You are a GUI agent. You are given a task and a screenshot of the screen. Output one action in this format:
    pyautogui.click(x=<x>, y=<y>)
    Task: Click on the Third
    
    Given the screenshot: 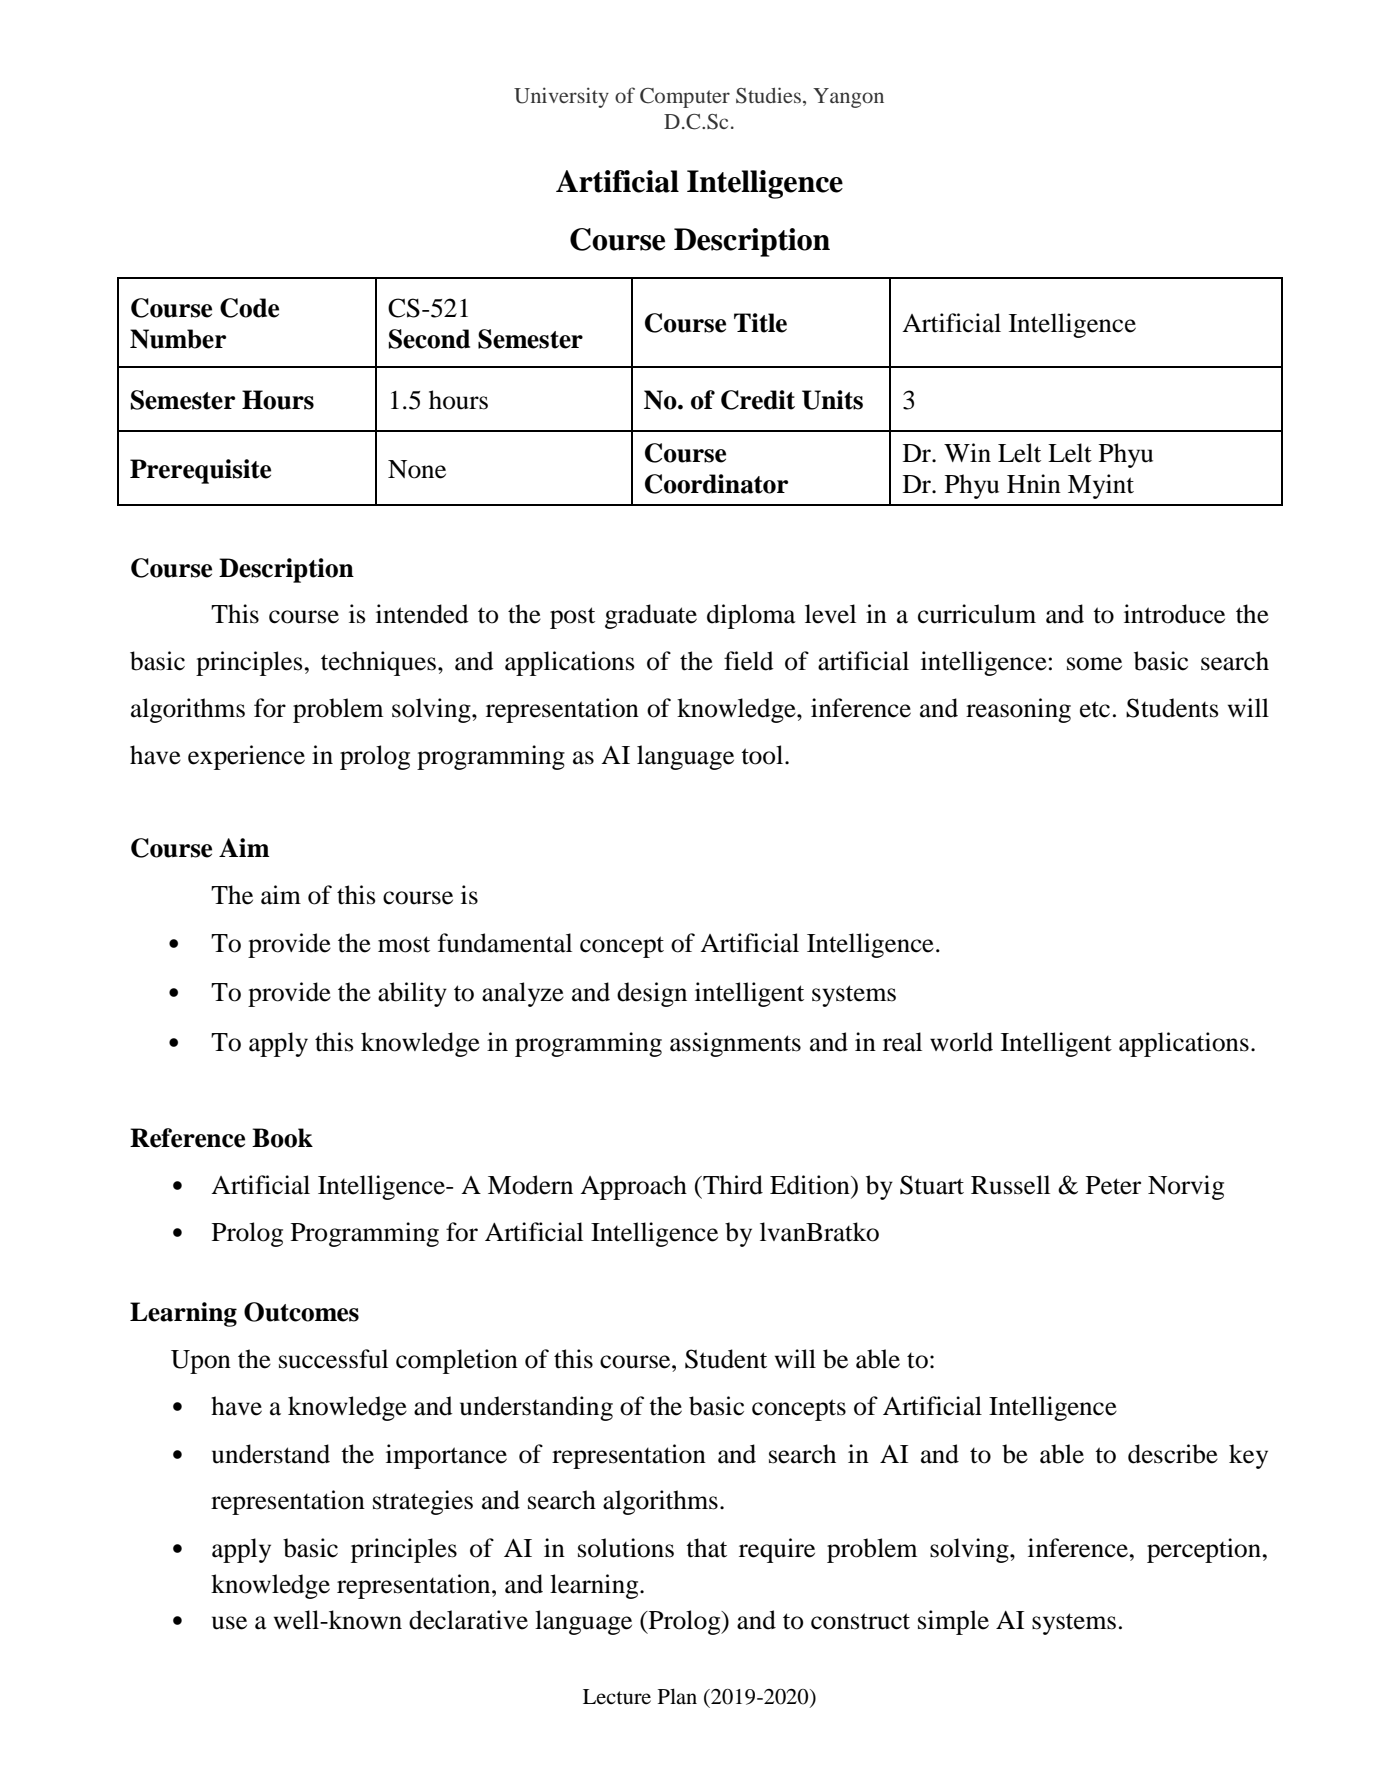 What is the action you would take?
    pyautogui.click(x=732, y=1185)
